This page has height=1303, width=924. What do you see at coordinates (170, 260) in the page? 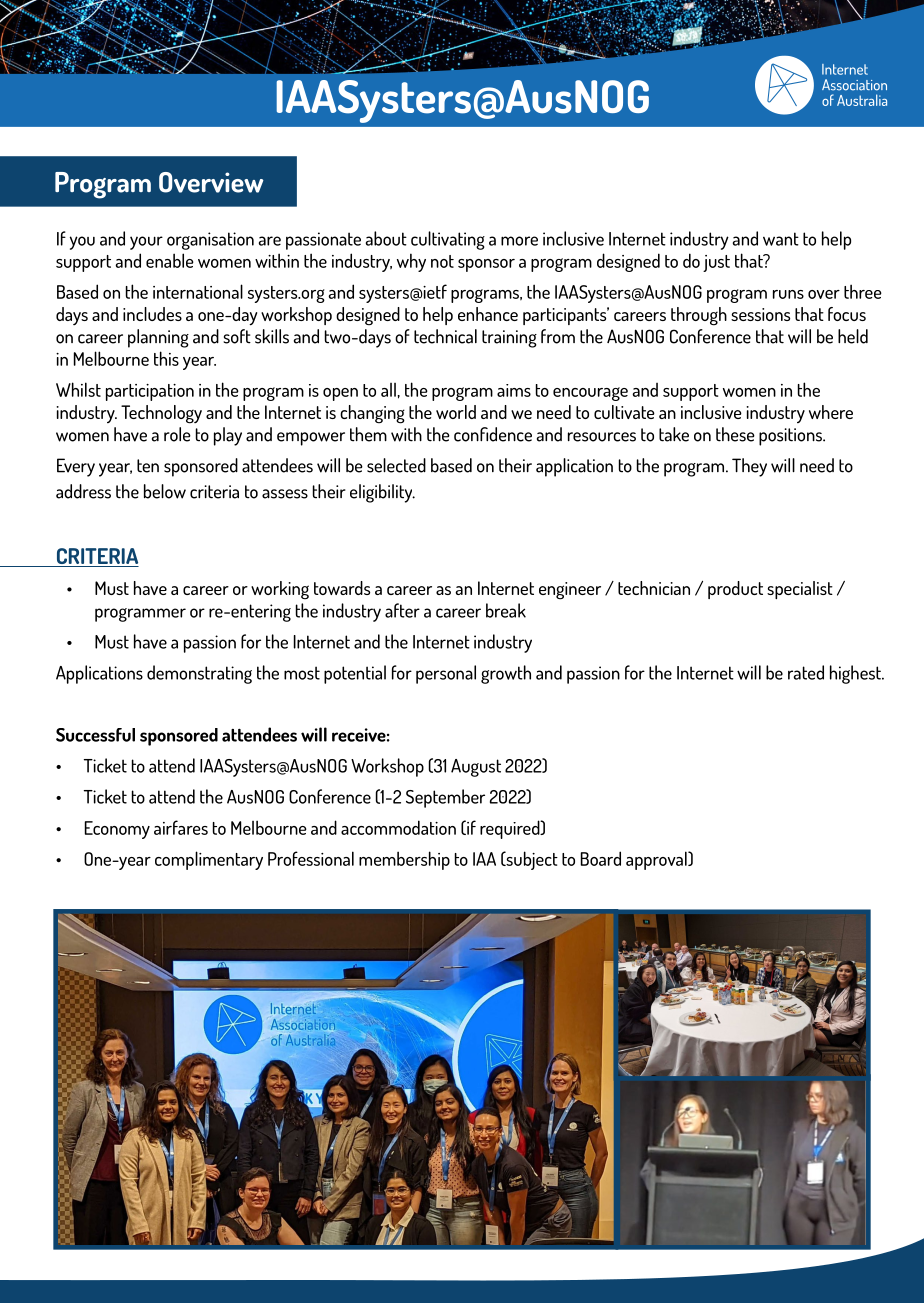
I see `enable` at bounding box center [170, 260].
